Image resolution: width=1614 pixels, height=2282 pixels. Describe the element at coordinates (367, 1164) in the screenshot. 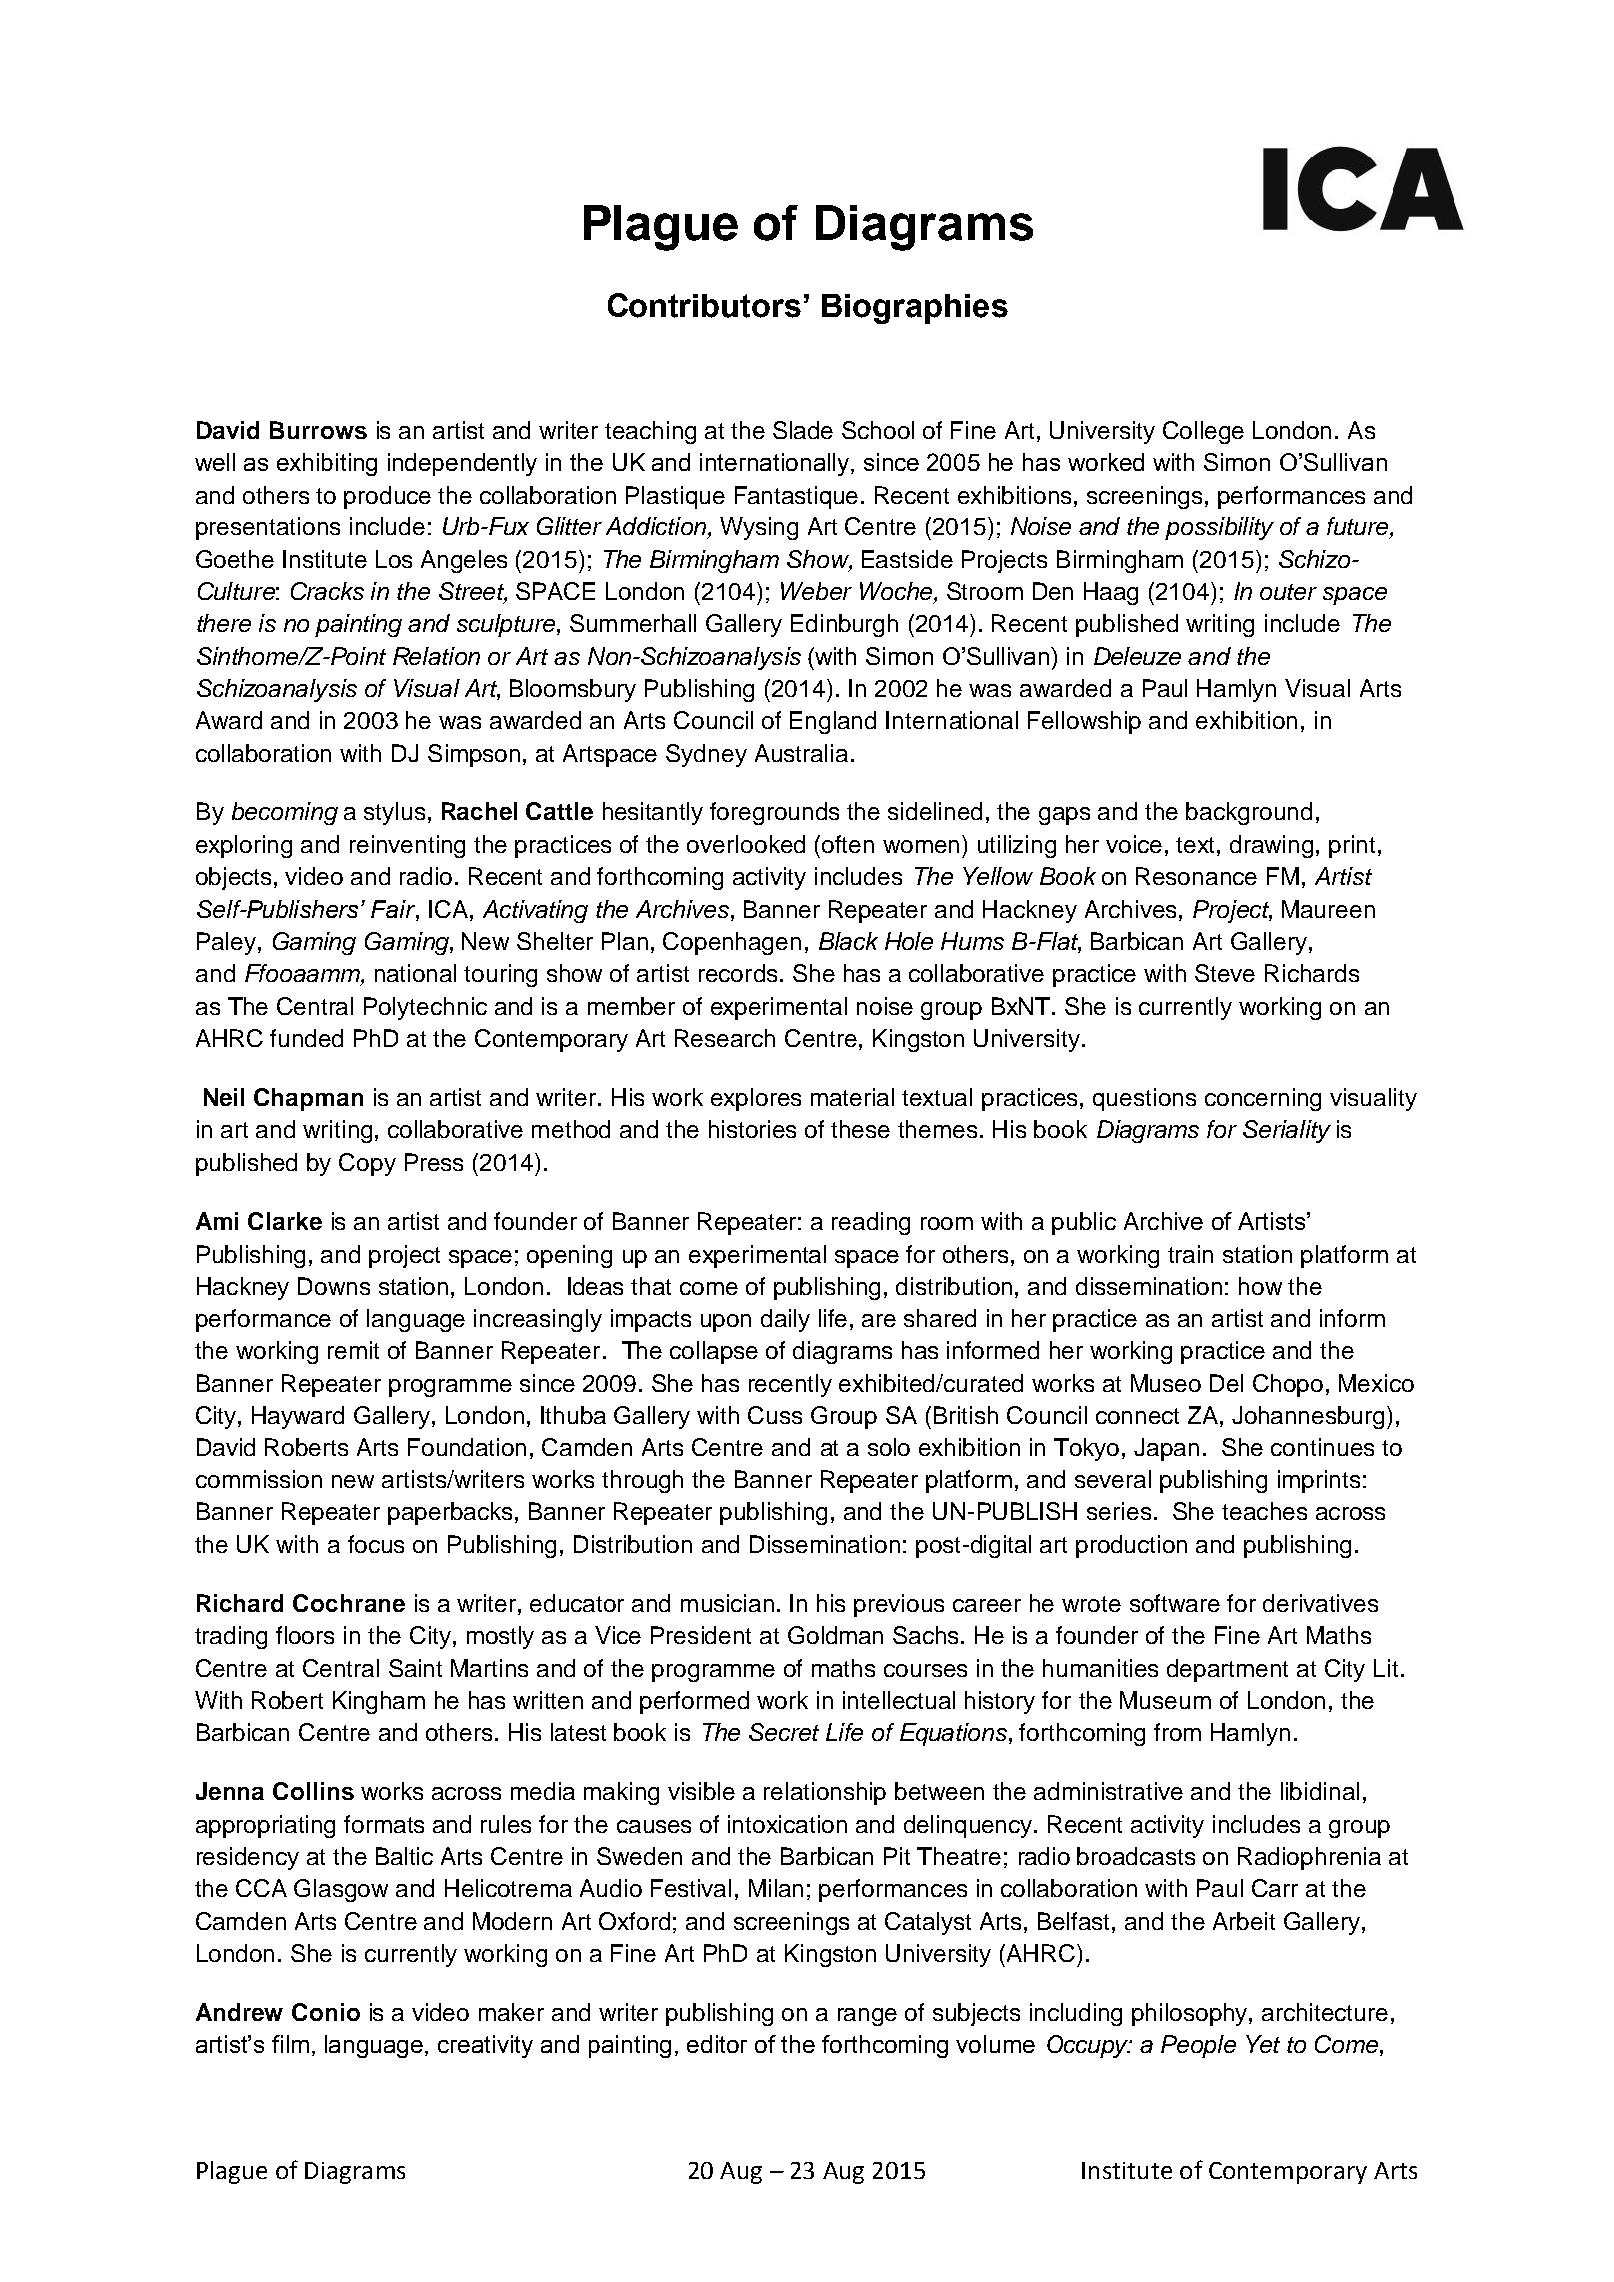

I see `Copy` at that location.
